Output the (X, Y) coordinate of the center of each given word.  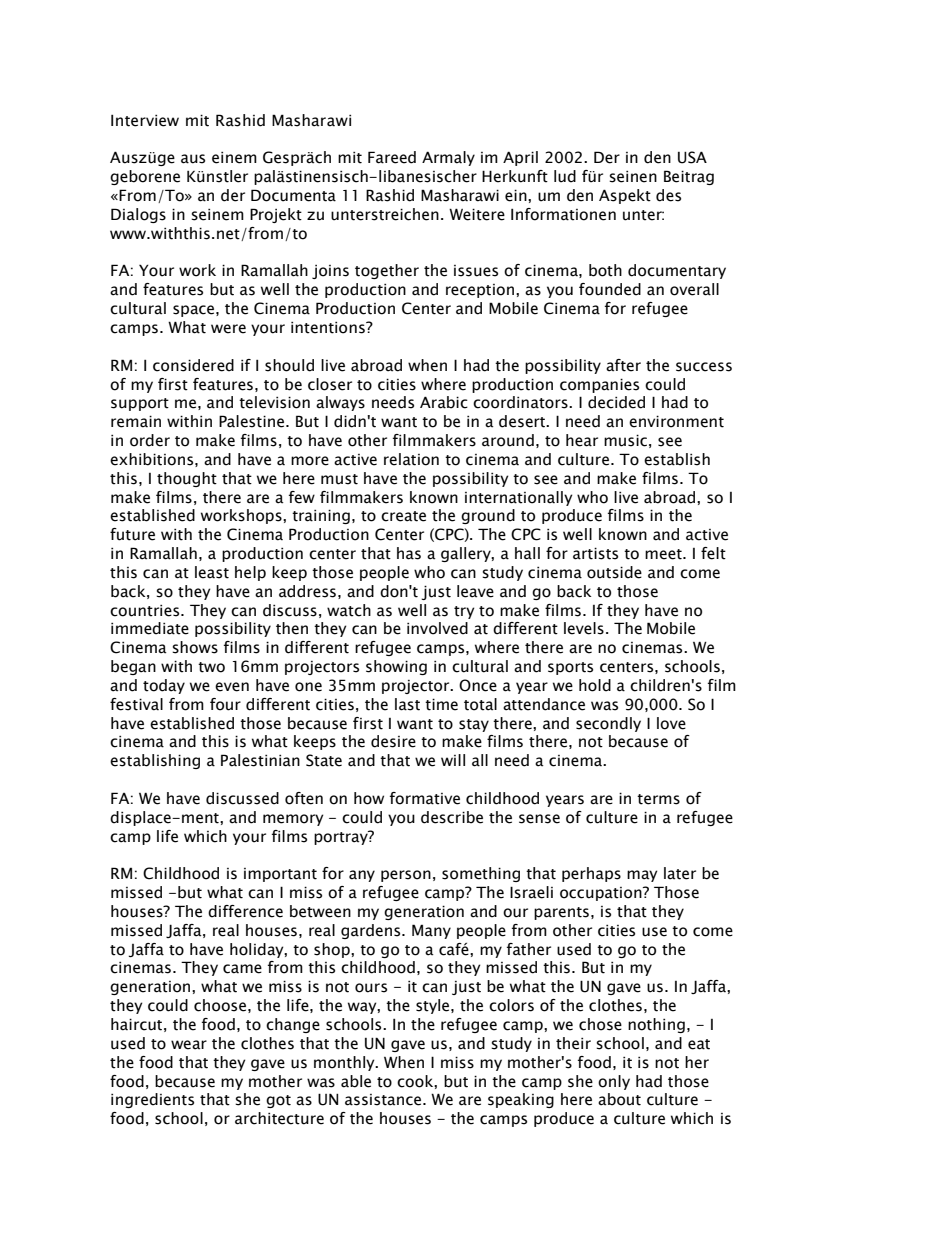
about (619, 1099)
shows (195, 647)
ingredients (152, 1100)
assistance (383, 1100)
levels (584, 628)
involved (437, 628)
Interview (145, 120)
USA (692, 157)
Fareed (392, 157)
